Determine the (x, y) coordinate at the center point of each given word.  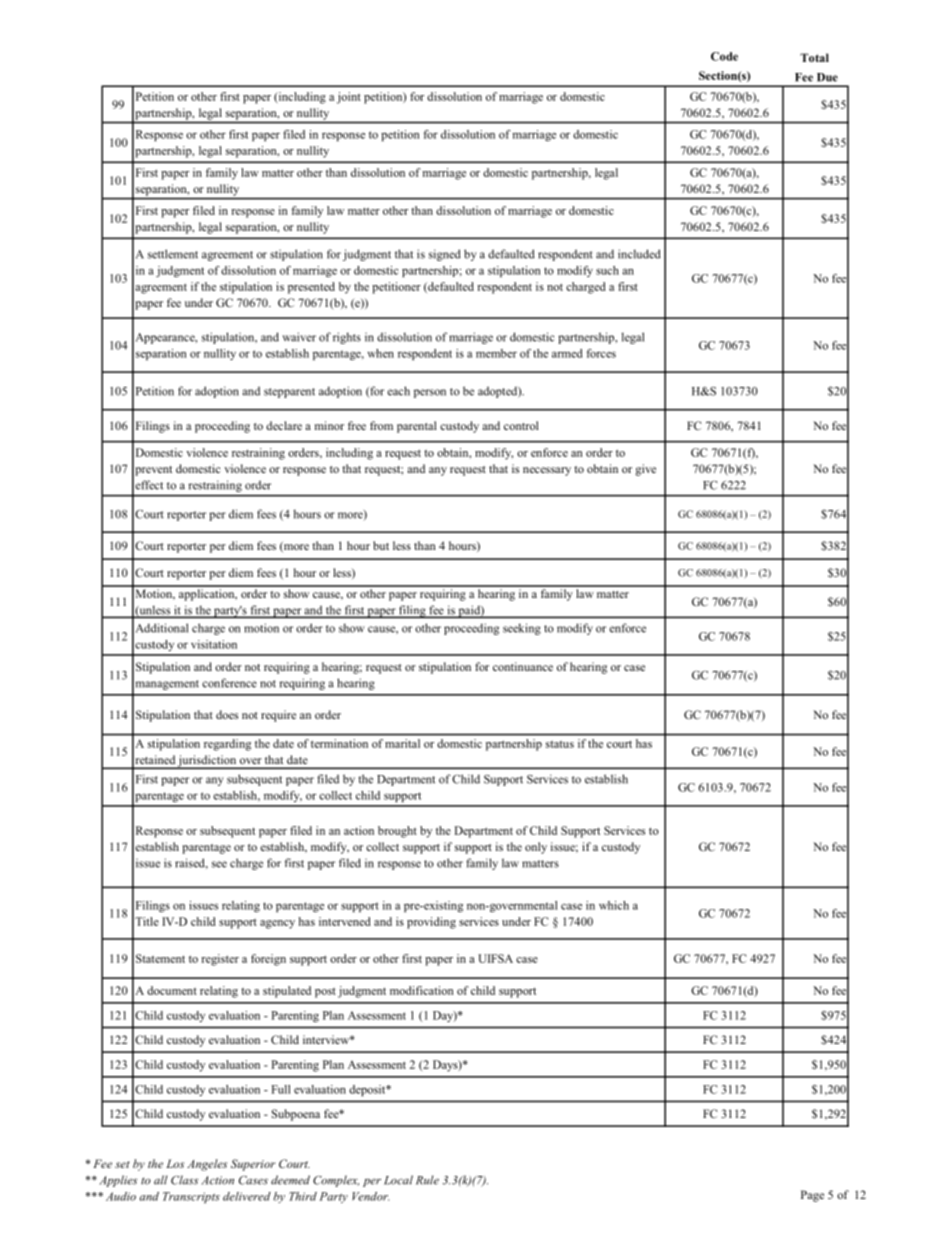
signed (445, 255)
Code (724, 56)
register (220, 960)
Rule (427, 1180)
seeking (522, 629)
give (645, 470)
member (496, 353)
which (614, 905)
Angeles (207, 1165)
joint (349, 98)
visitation (214, 644)
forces (601, 353)
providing (431, 923)
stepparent (289, 393)
